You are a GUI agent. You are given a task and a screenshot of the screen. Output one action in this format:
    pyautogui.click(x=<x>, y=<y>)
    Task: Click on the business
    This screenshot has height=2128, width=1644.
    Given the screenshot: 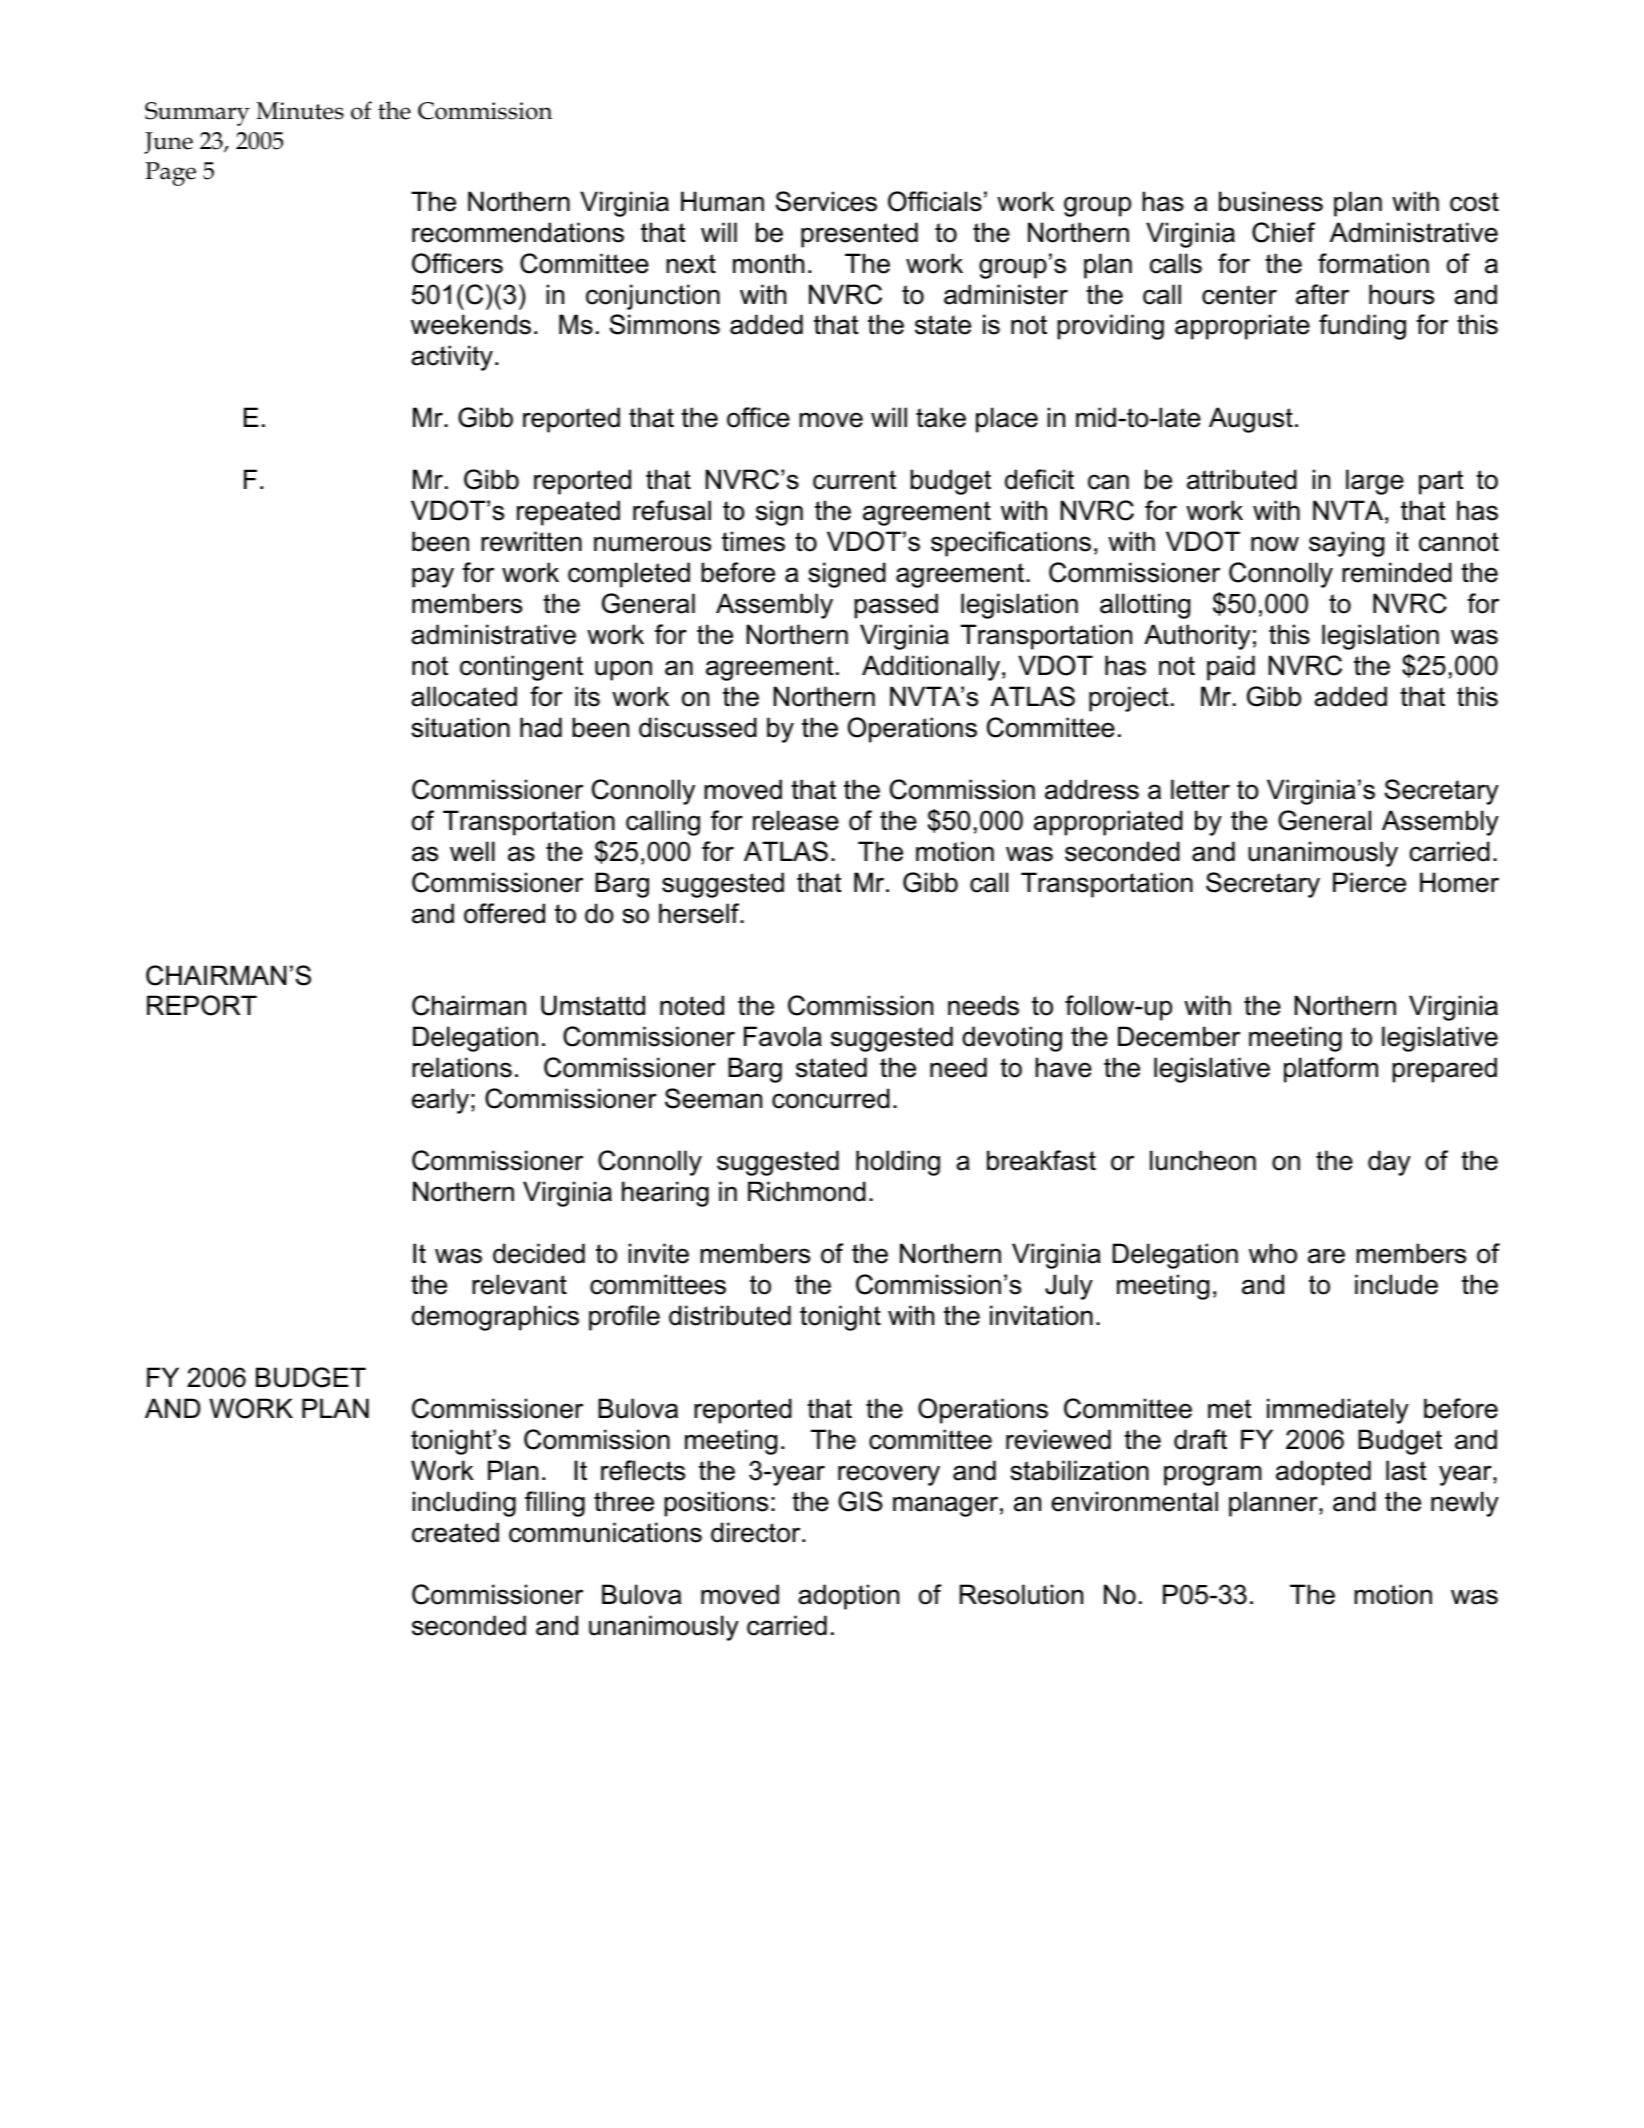 What is the action you would take?
    pyautogui.click(x=1271, y=201)
